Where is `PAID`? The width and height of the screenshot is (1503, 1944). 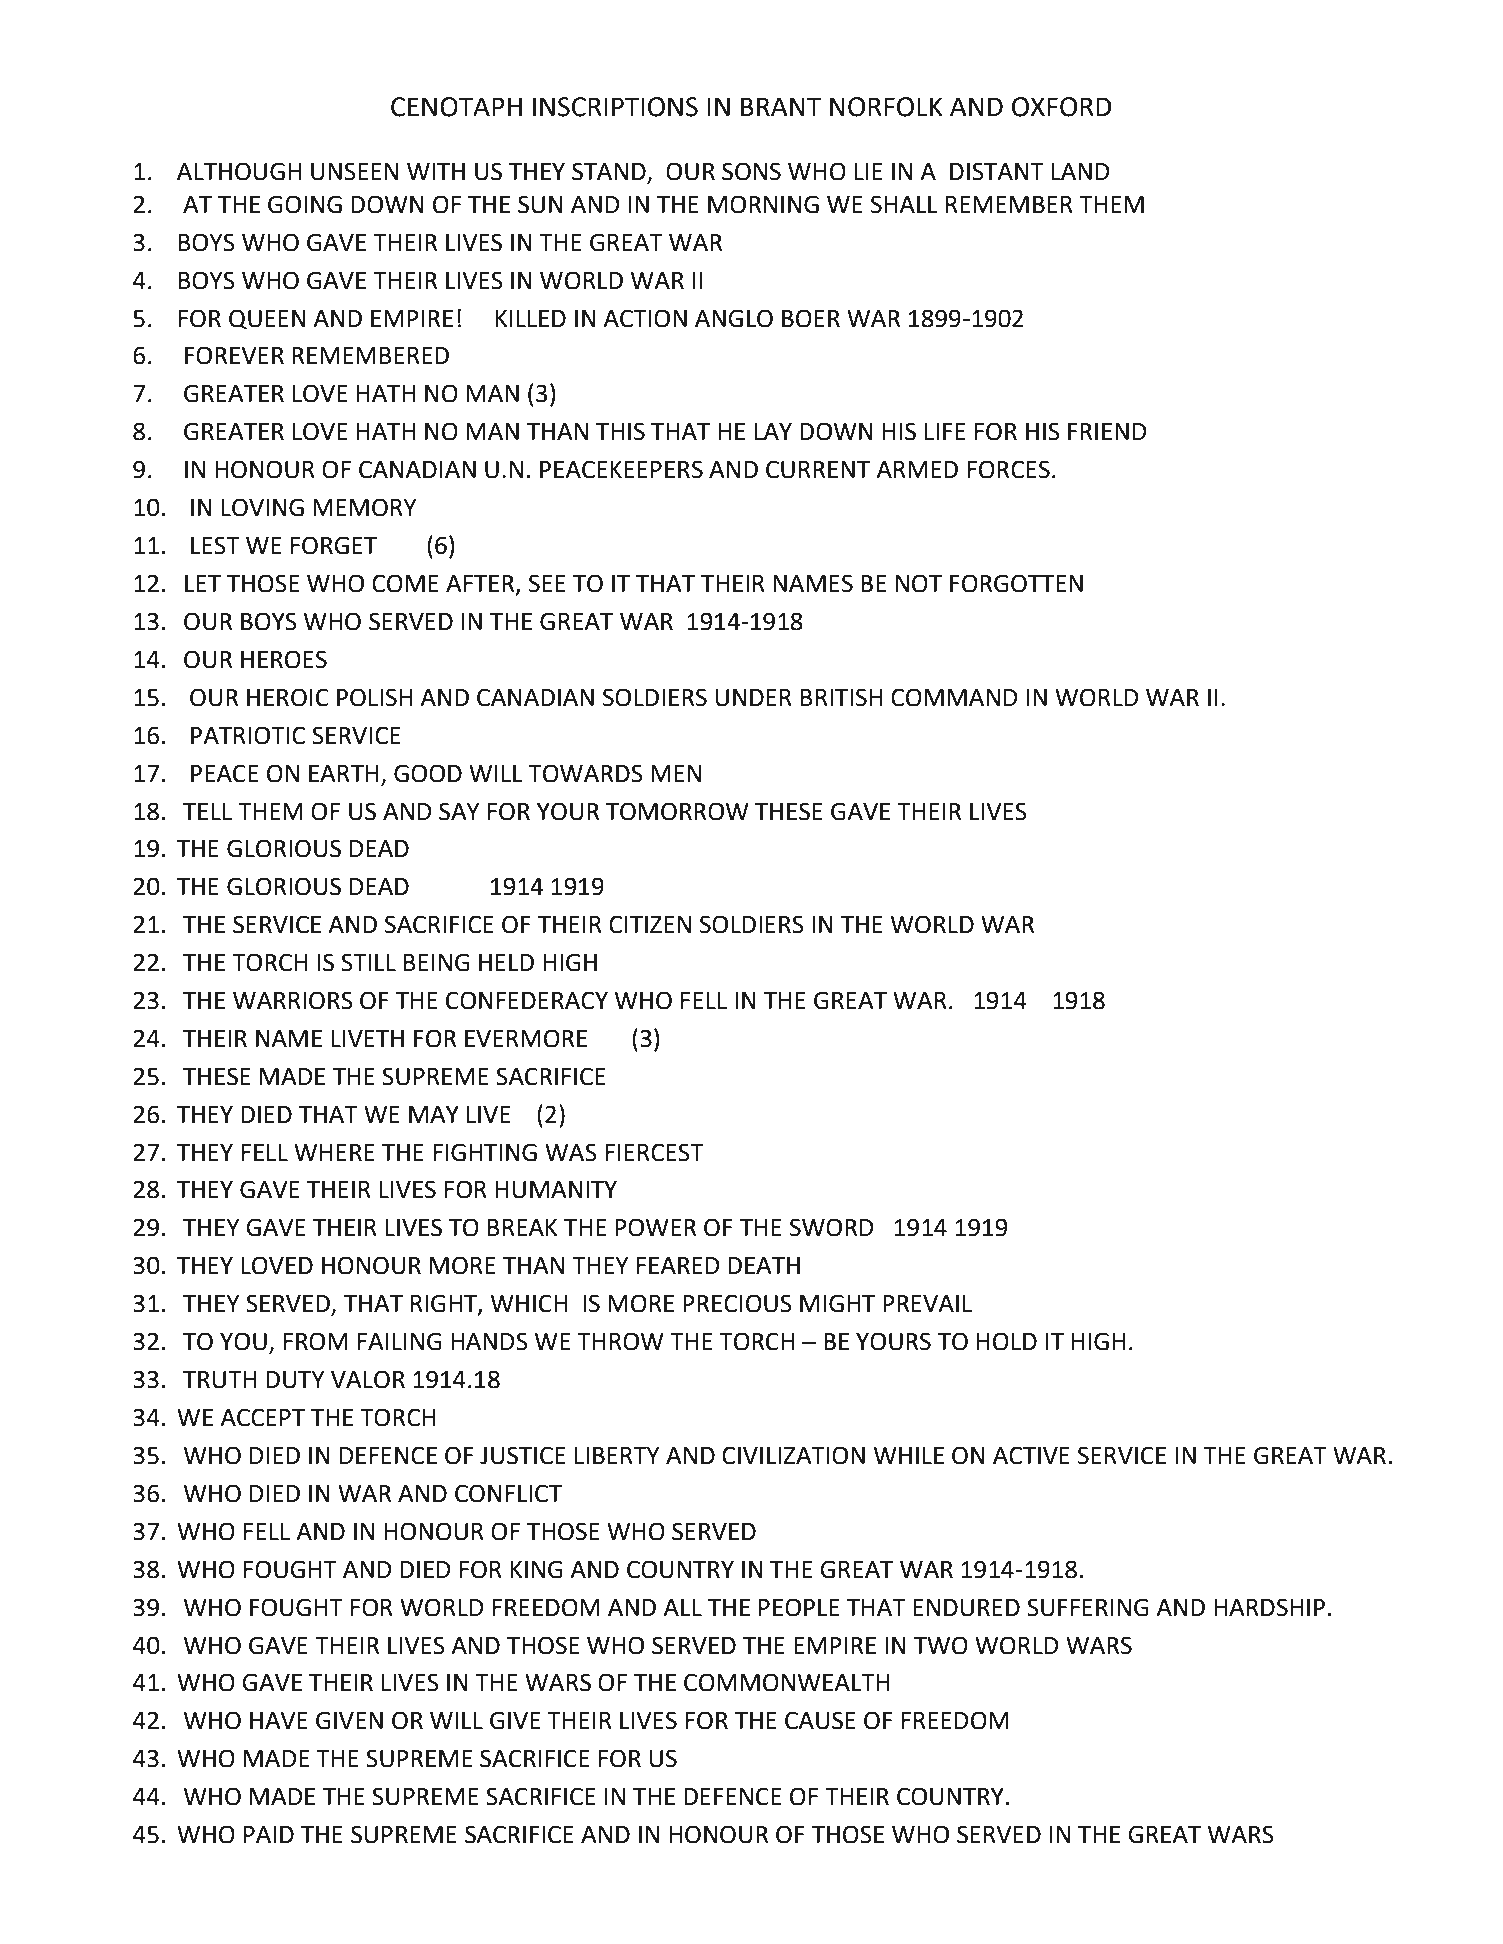 PAID is located at coordinates (269, 1834).
